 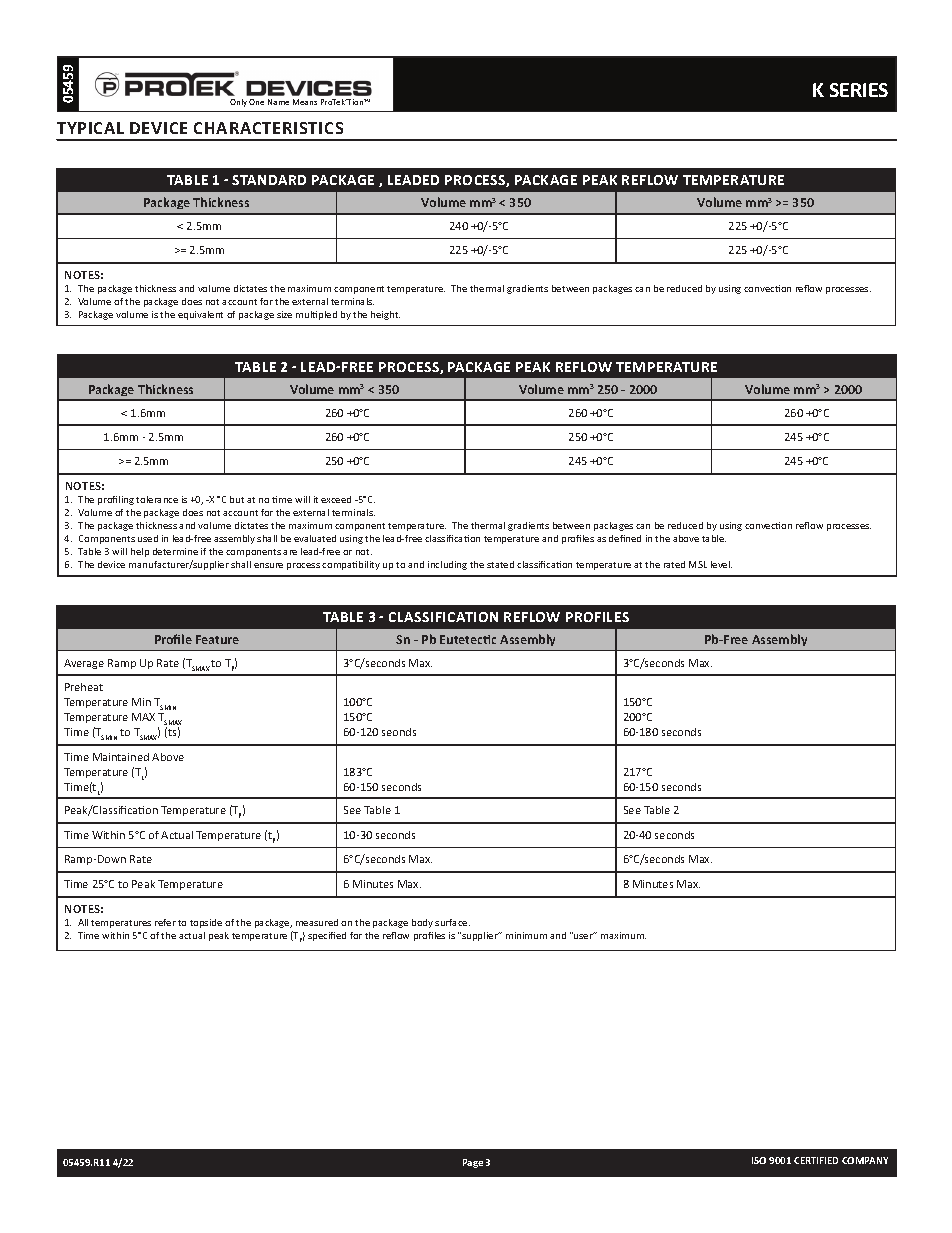 What do you see at coordinates (721, 564) in the screenshot?
I see `level` at bounding box center [721, 564].
